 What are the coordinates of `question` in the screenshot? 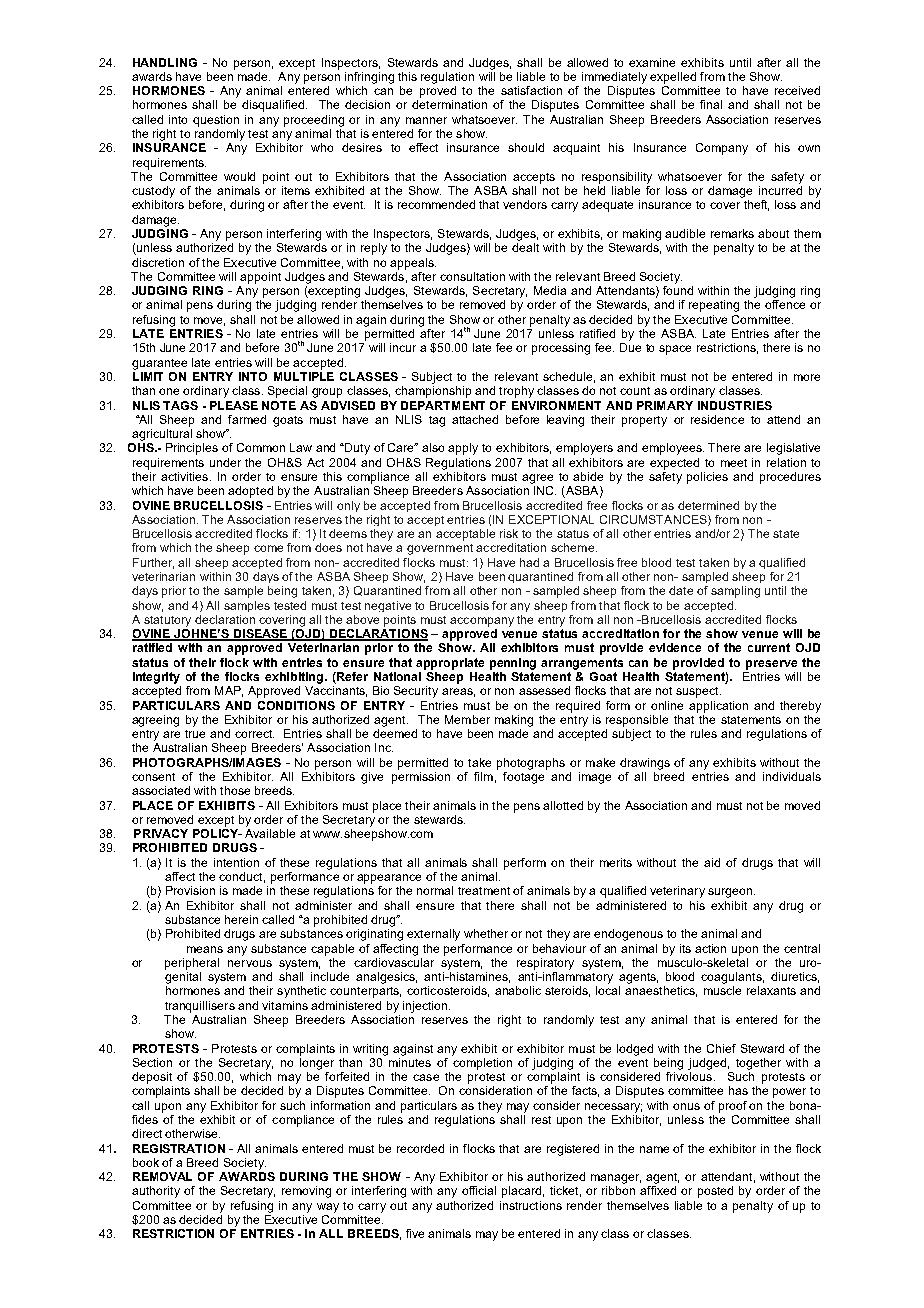 It's located at (216, 121).
